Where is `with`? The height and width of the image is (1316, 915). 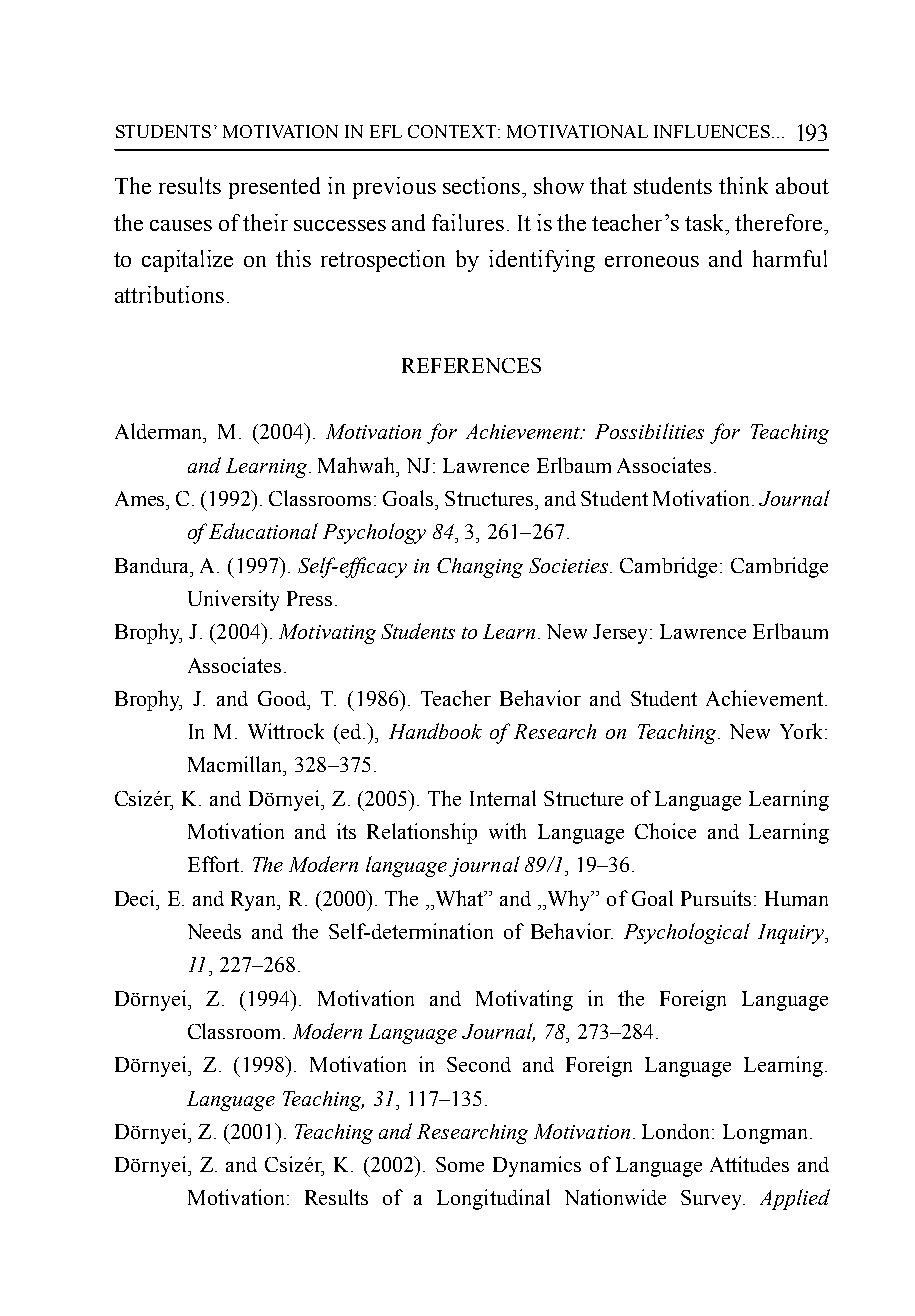
with is located at coordinates (507, 831).
